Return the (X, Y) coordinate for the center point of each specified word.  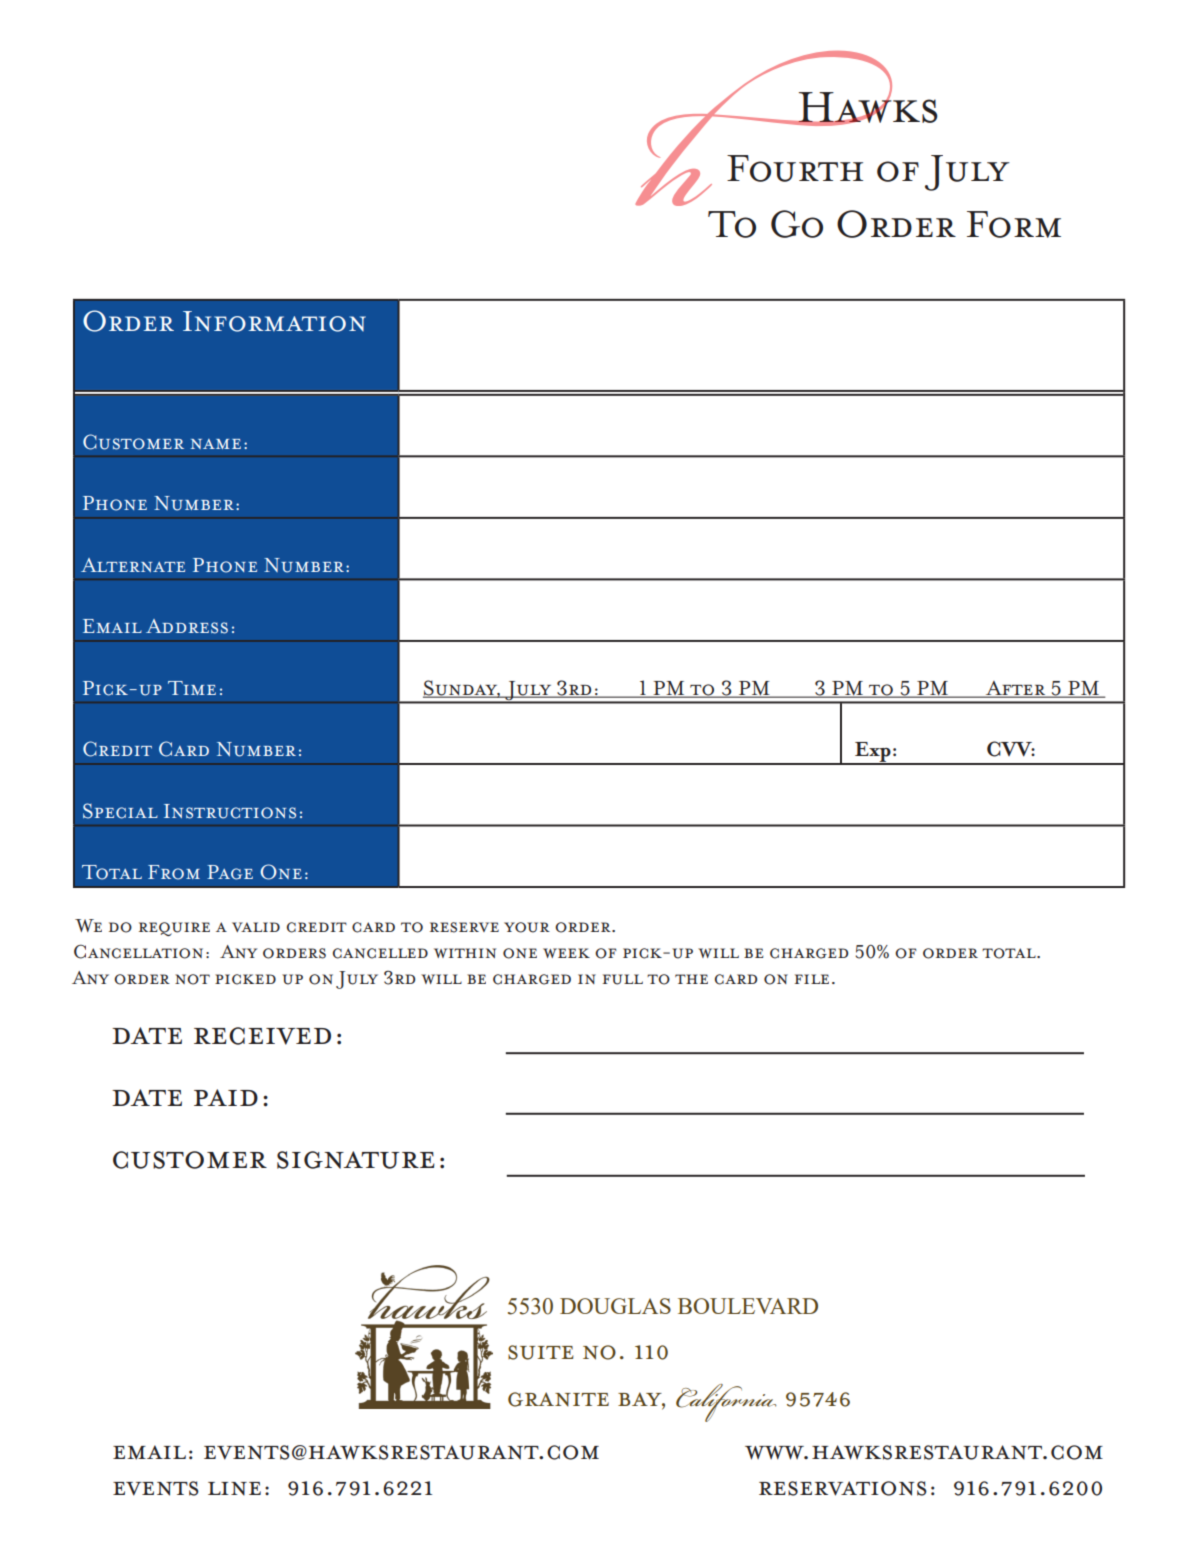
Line (234, 1489)
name (216, 444)
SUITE (541, 1352)
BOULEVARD (748, 1306)
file (811, 979)
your (527, 927)
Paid (226, 1097)
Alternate (133, 565)
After (1016, 689)
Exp (873, 753)
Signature (356, 1160)
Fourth (795, 168)
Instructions (230, 811)
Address (187, 626)
